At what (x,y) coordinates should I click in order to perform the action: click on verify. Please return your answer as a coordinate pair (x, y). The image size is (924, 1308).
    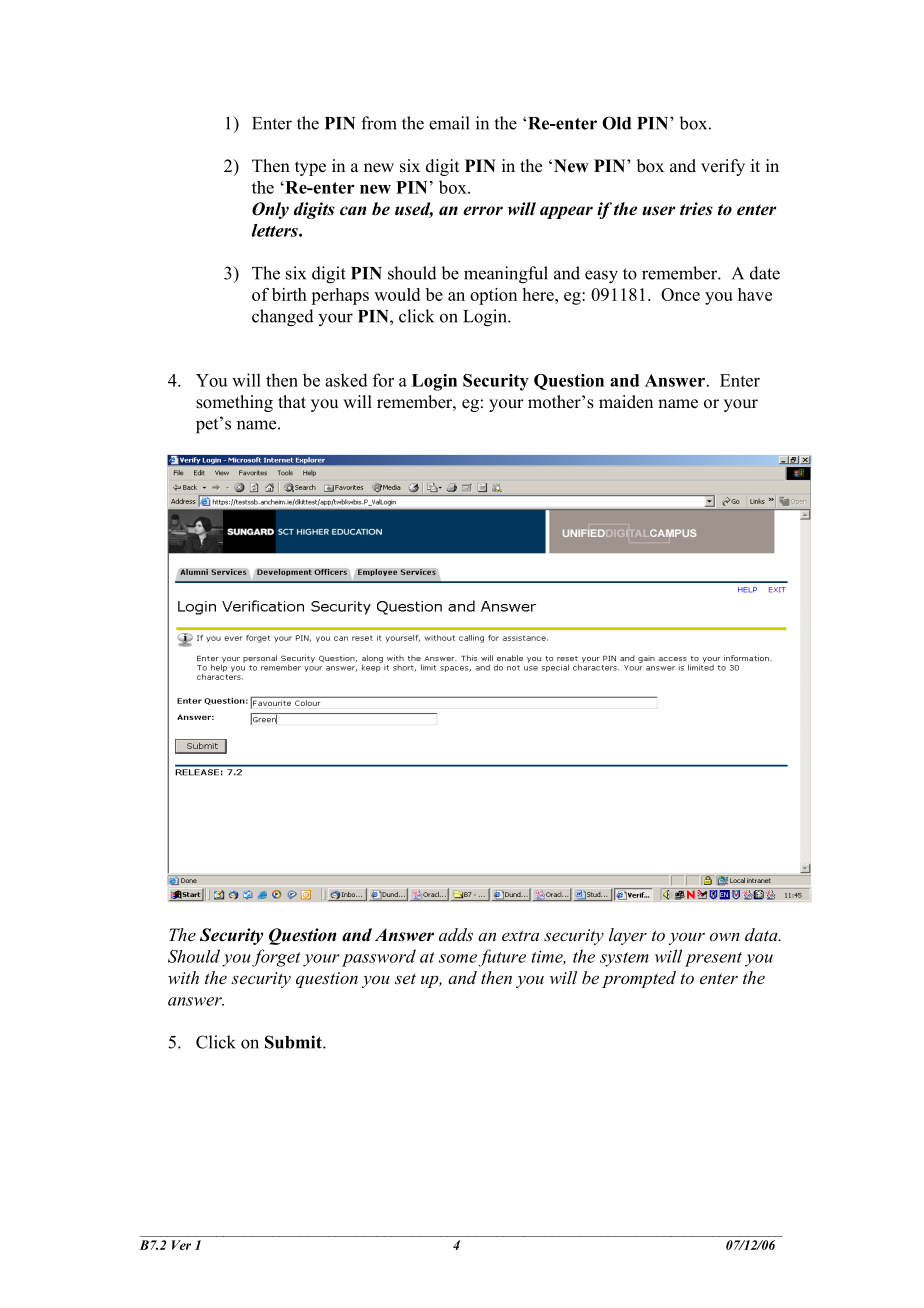
    Looking at the image, I should click on (723, 167).
